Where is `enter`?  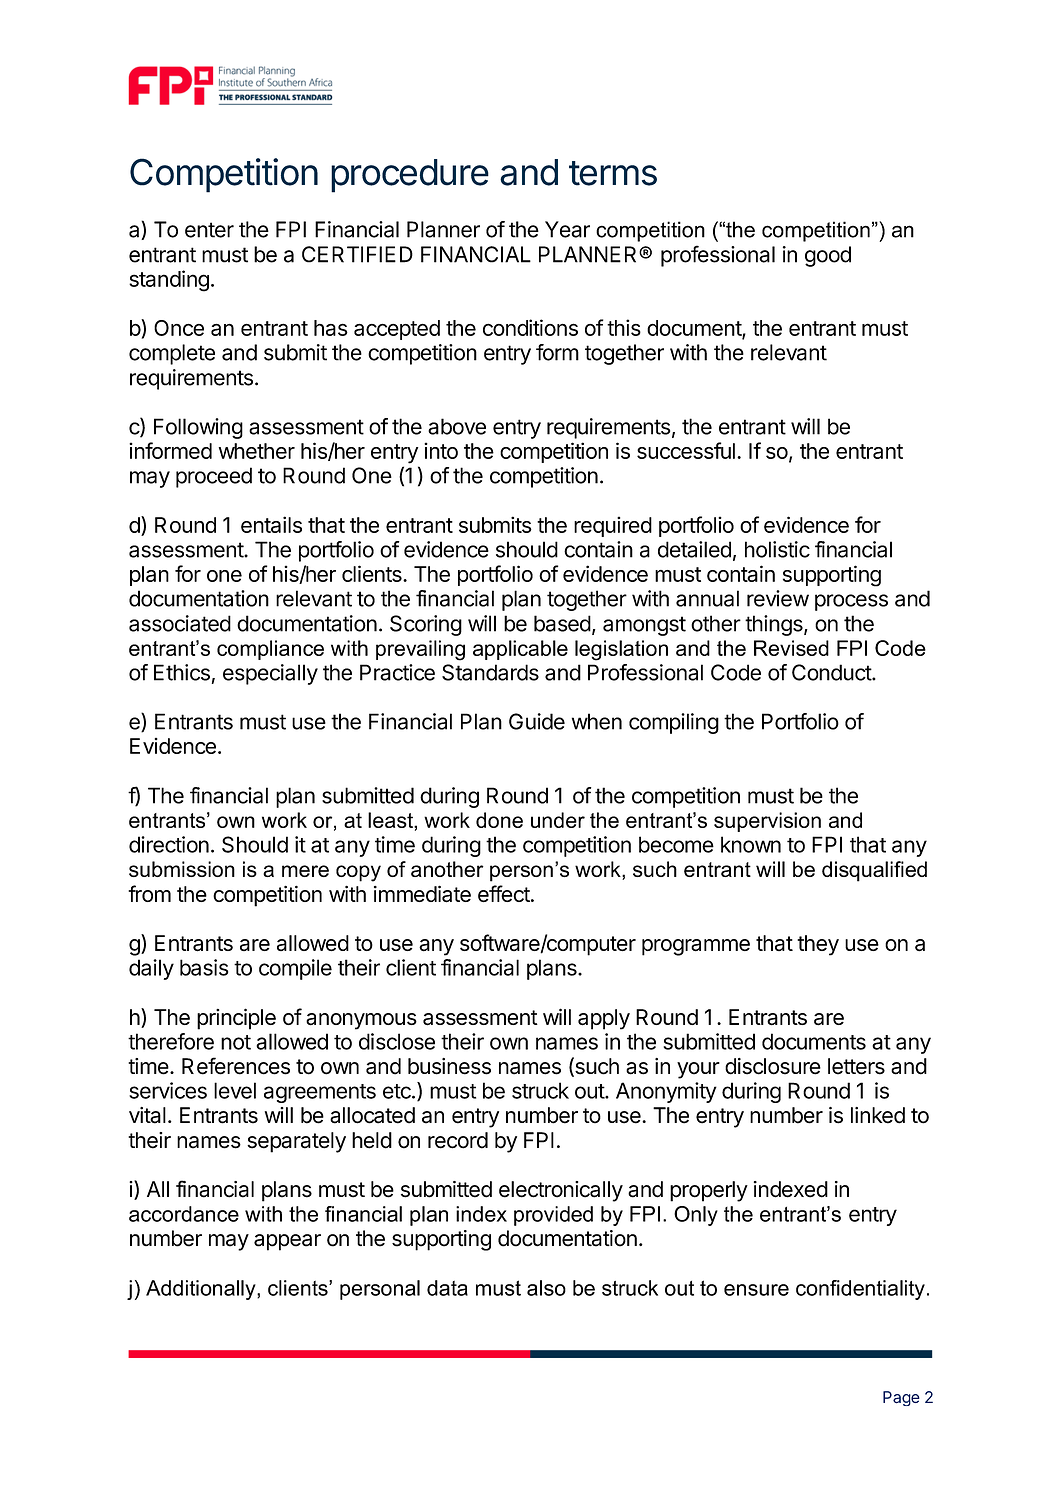
enter is located at coordinates (209, 230).
